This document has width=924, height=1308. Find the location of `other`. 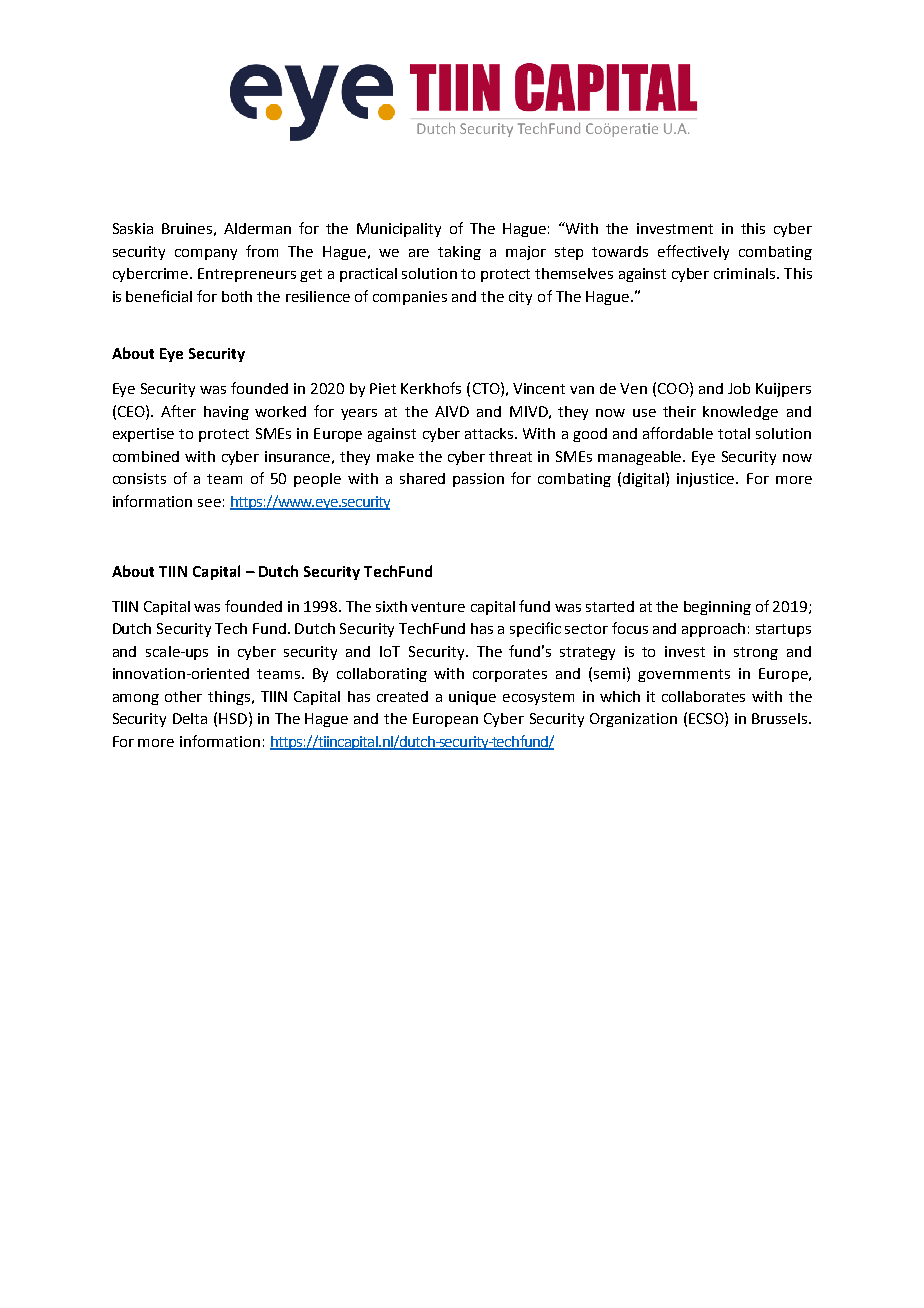

other is located at coordinates (183, 696).
